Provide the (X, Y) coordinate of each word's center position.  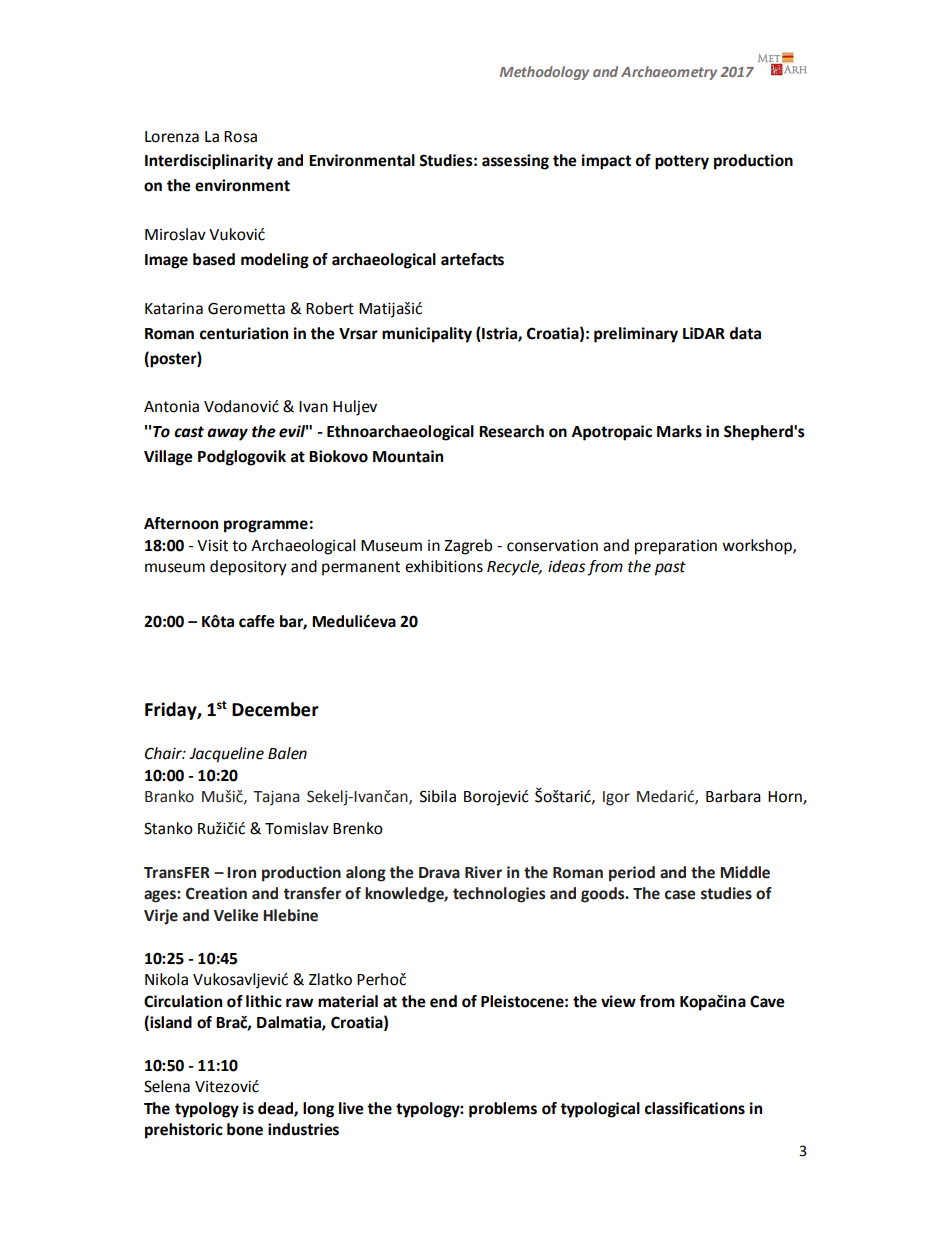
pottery (682, 162)
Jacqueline (226, 755)
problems (503, 1110)
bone (245, 1129)
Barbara (733, 796)
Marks (679, 431)
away (227, 434)
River (483, 872)
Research (511, 431)
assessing (515, 162)
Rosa (240, 137)
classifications (695, 1108)
